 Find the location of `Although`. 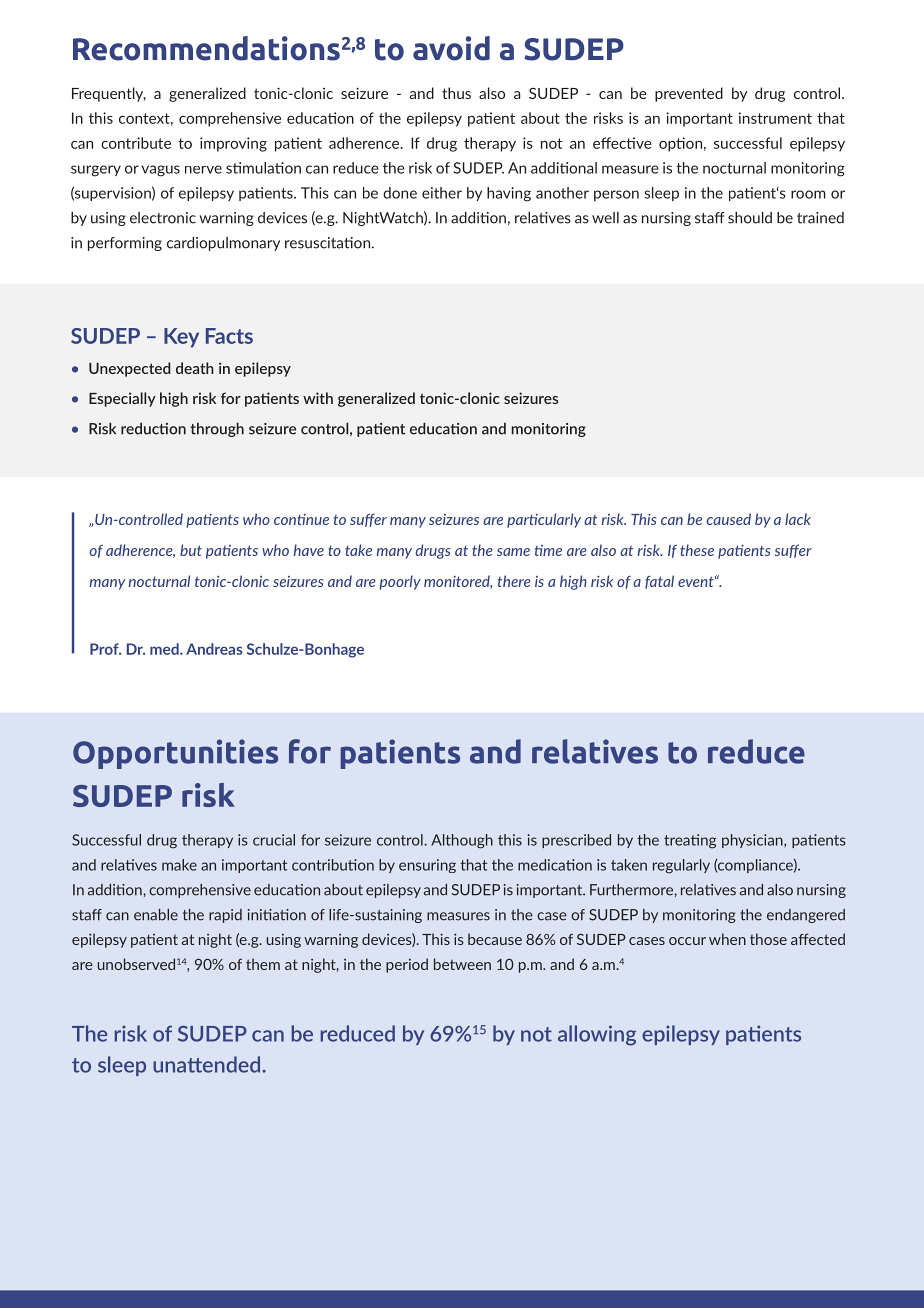

Although is located at coordinates (462, 841).
